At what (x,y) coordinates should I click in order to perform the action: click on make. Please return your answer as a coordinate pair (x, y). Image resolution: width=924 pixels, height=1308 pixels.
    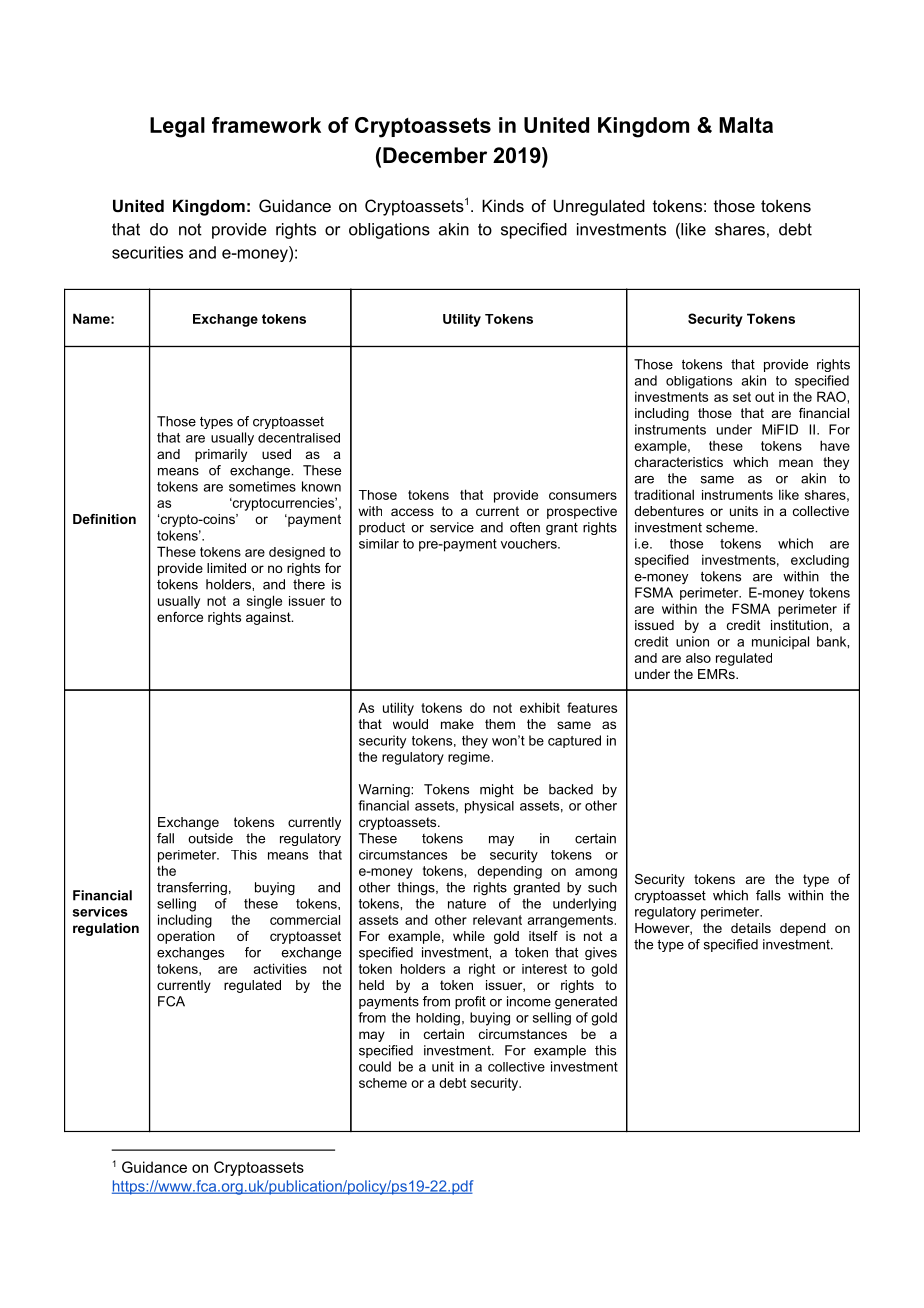
    Looking at the image, I should click on (457, 724).
